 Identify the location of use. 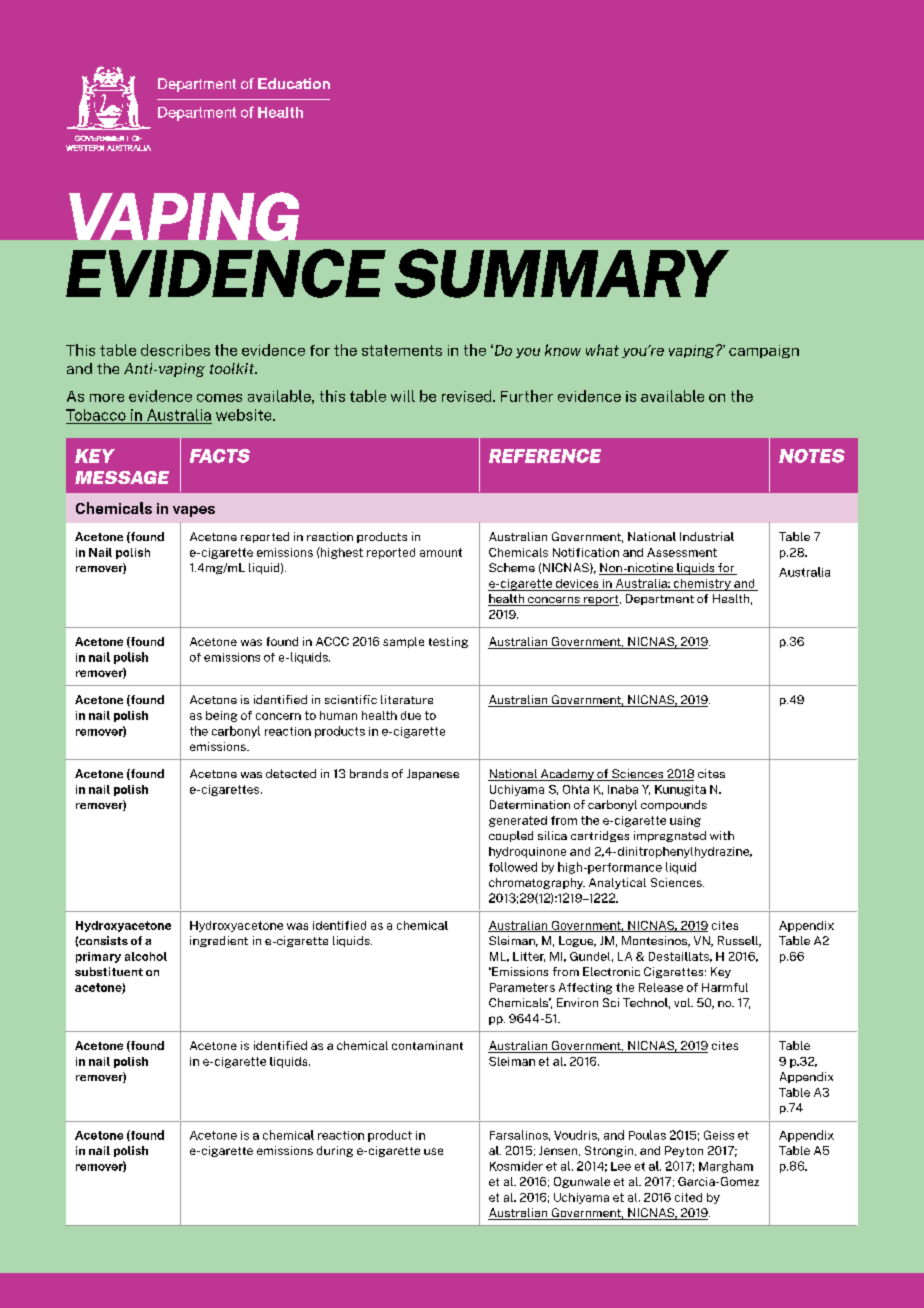
(433, 1151).
